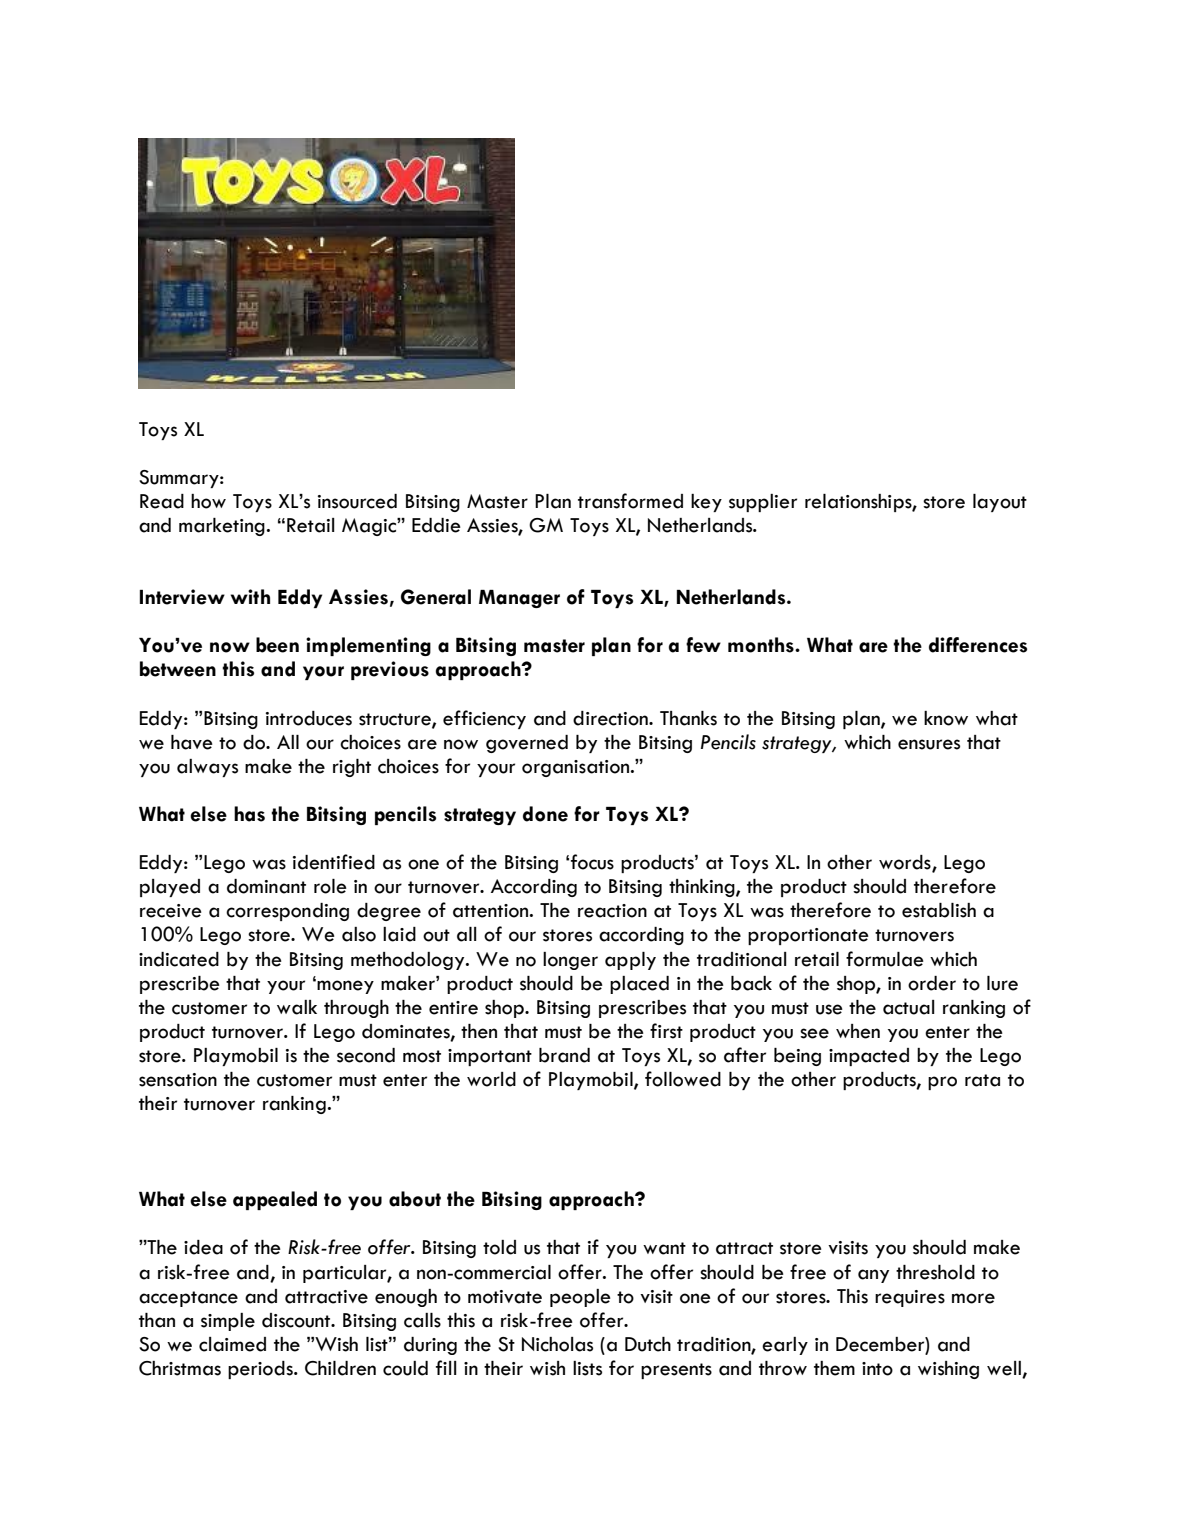 Image resolution: width=1177 pixels, height=1523 pixels. What do you see at coordinates (222, 527) in the screenshot?
I see `marketing` at bounding box center [222, 527].
